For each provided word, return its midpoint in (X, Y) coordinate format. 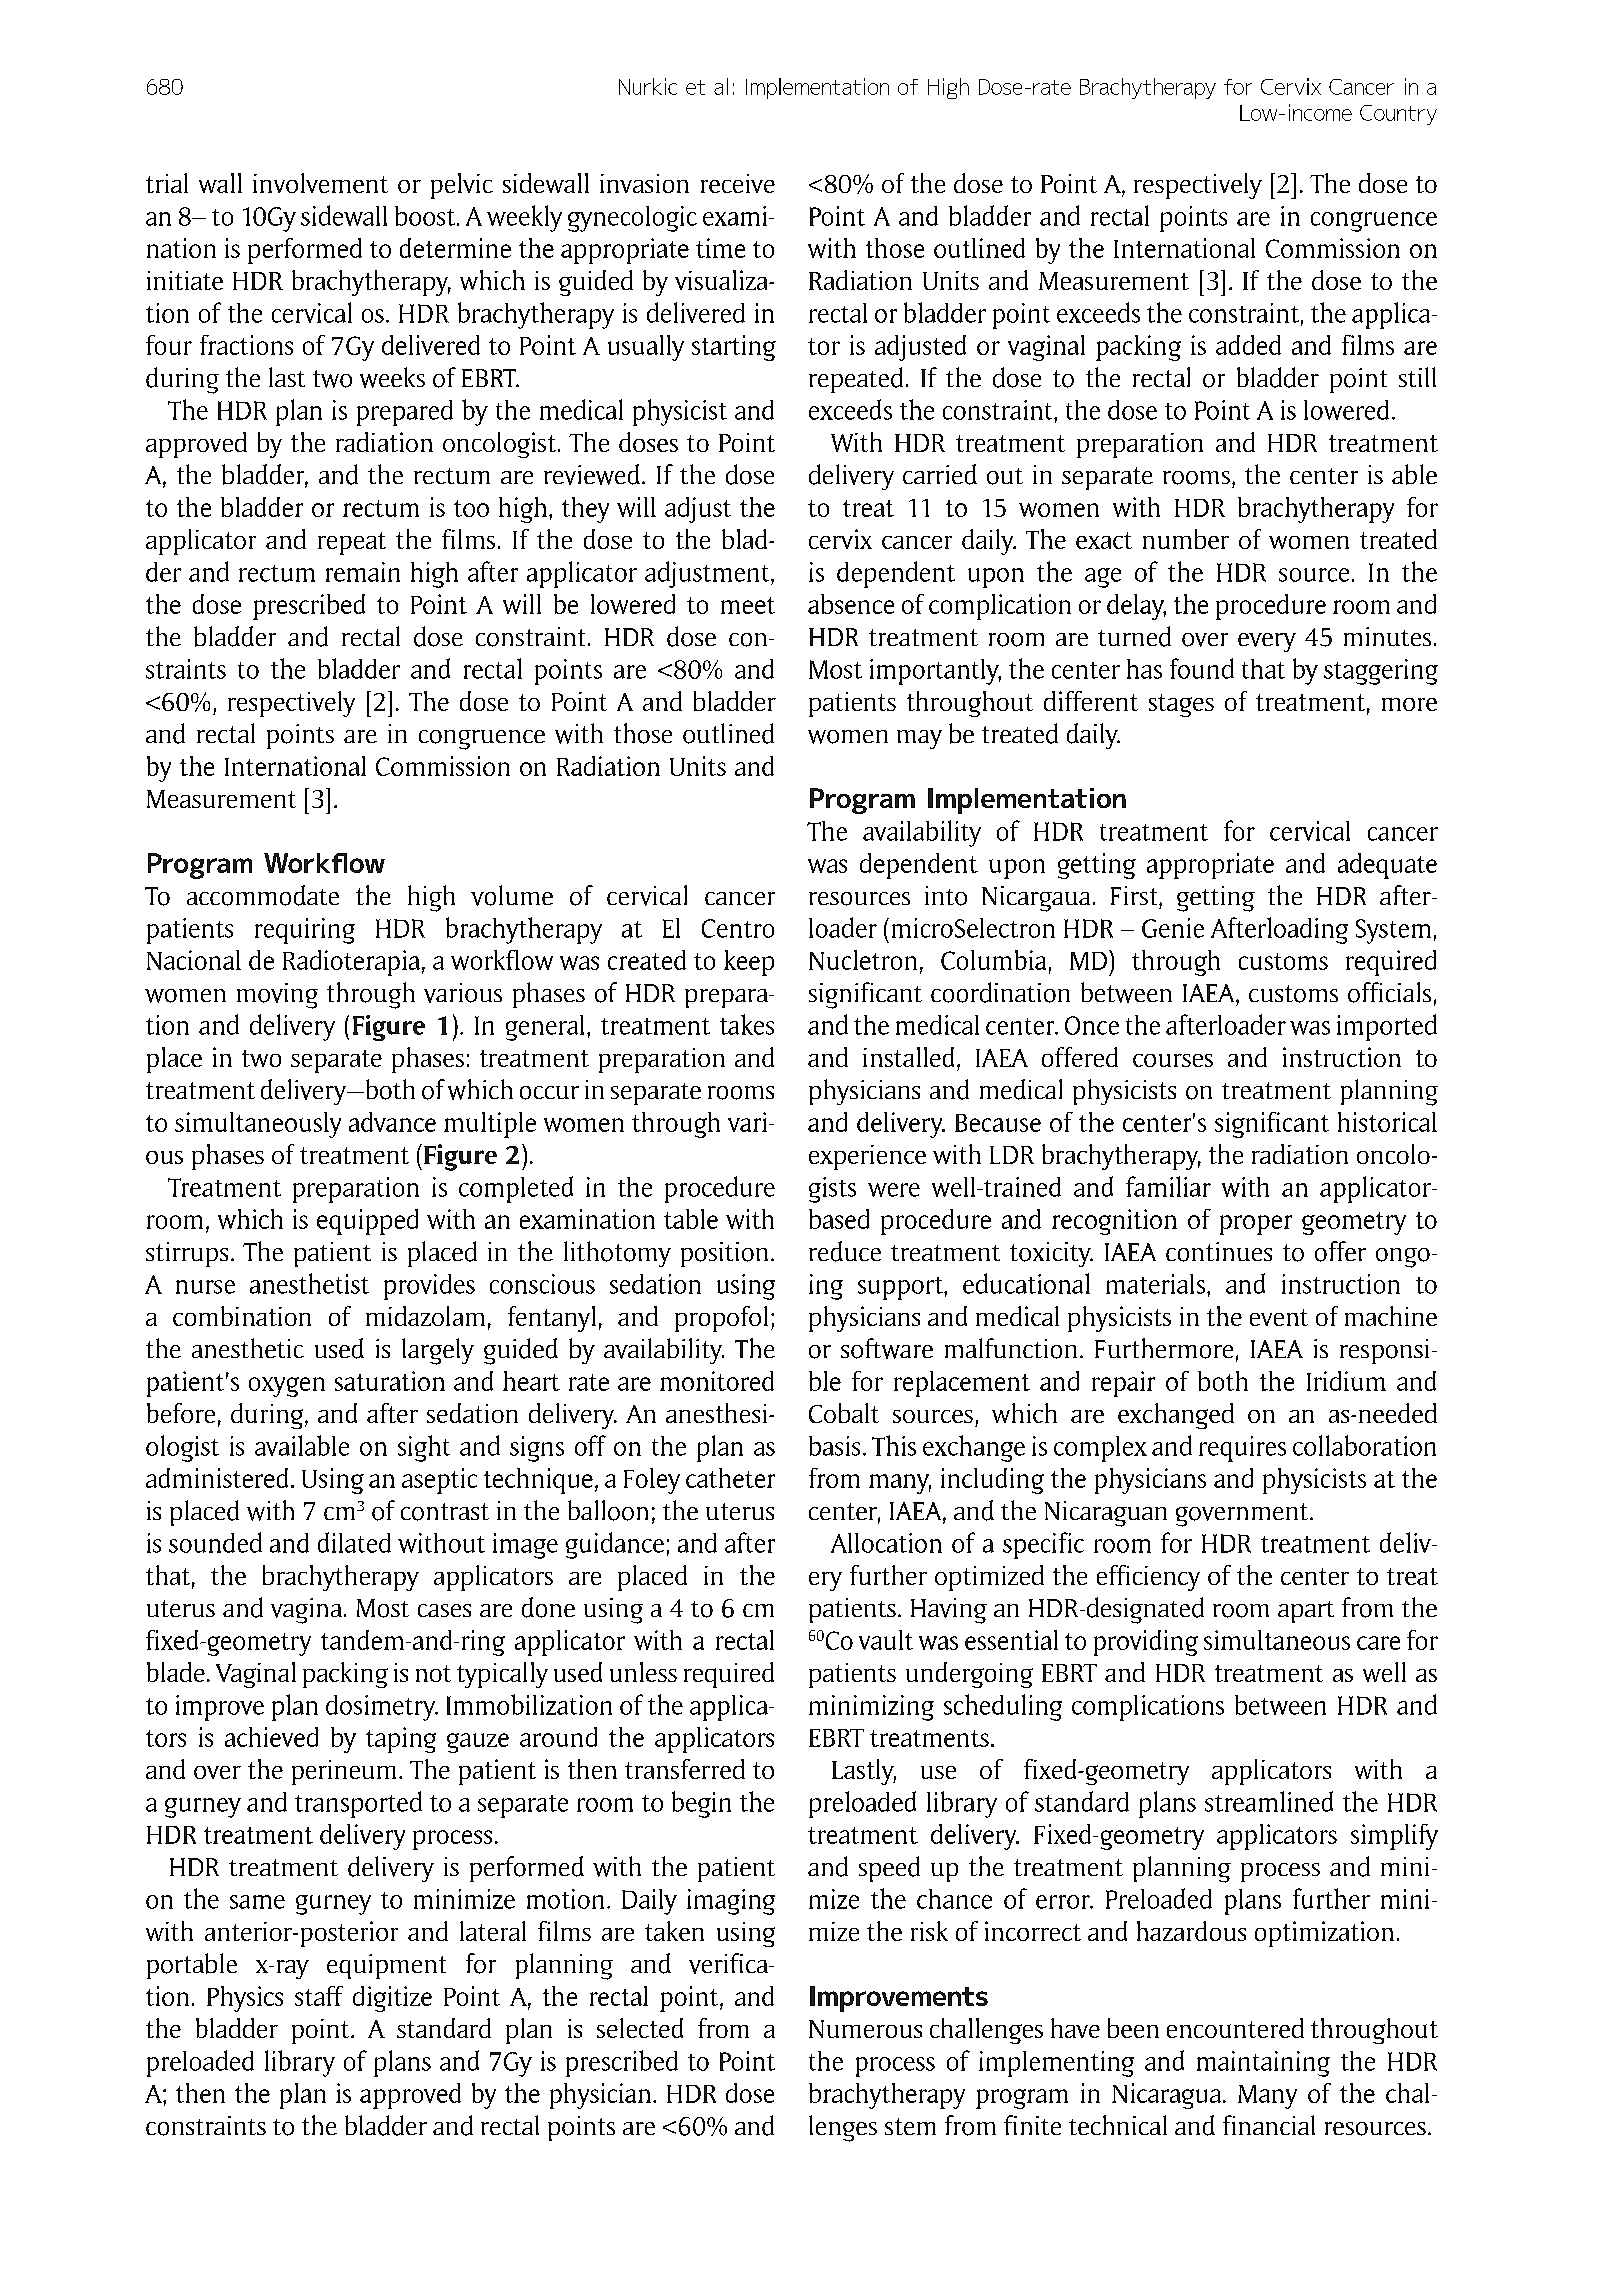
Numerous (865, 2029)
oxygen (287, 1387)
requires (1242, 1449)
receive (738, 183)
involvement (320, 183)
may (919, 739)
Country (1398, 115)
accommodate (263, 895)
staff (319, 1996)
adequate (1387, 866)
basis (834, 1446)
